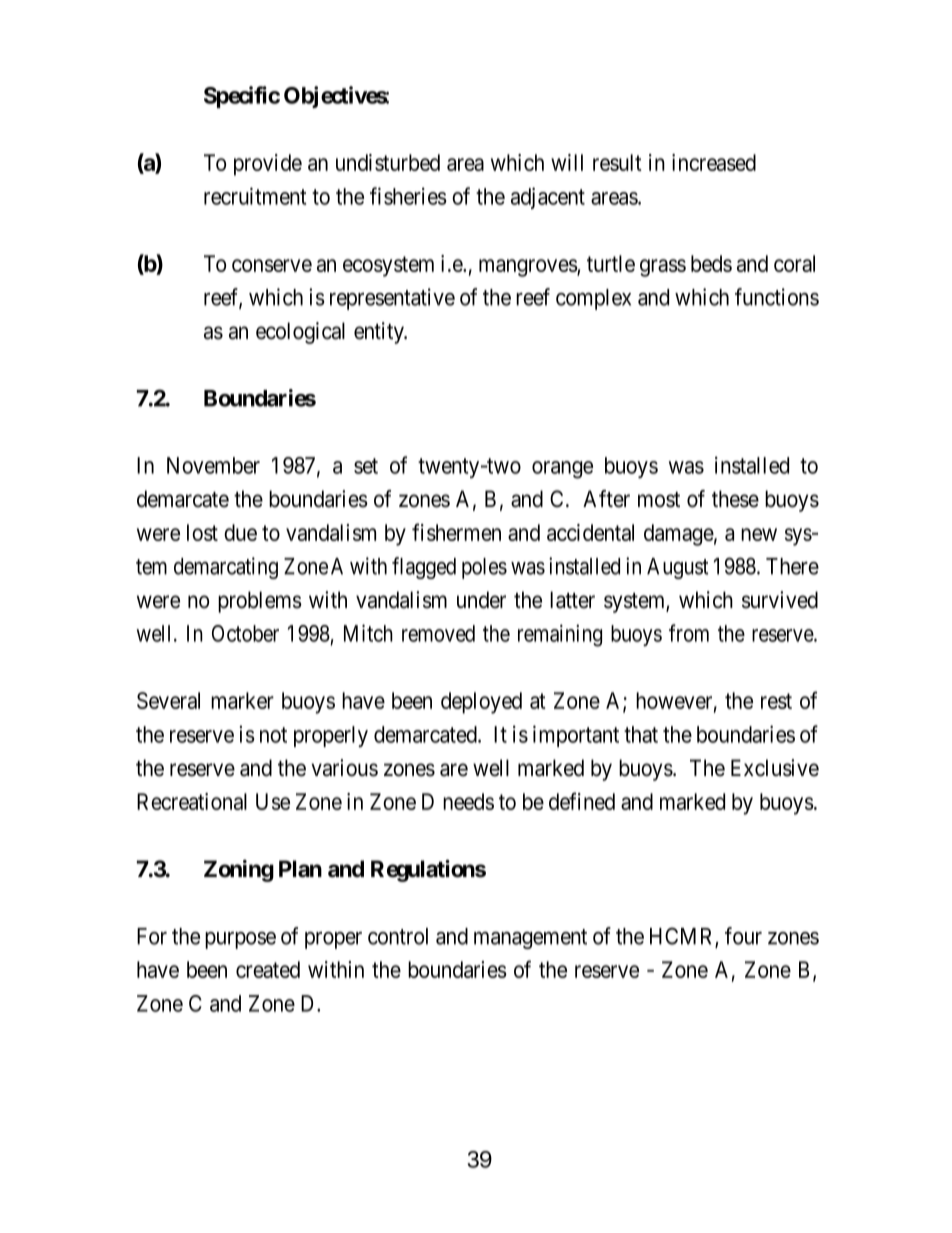 This screenshot has width=952, height=1233. Describe the element at coordinates (240, 940) in the screenshot. I see `purpose` at that location.
